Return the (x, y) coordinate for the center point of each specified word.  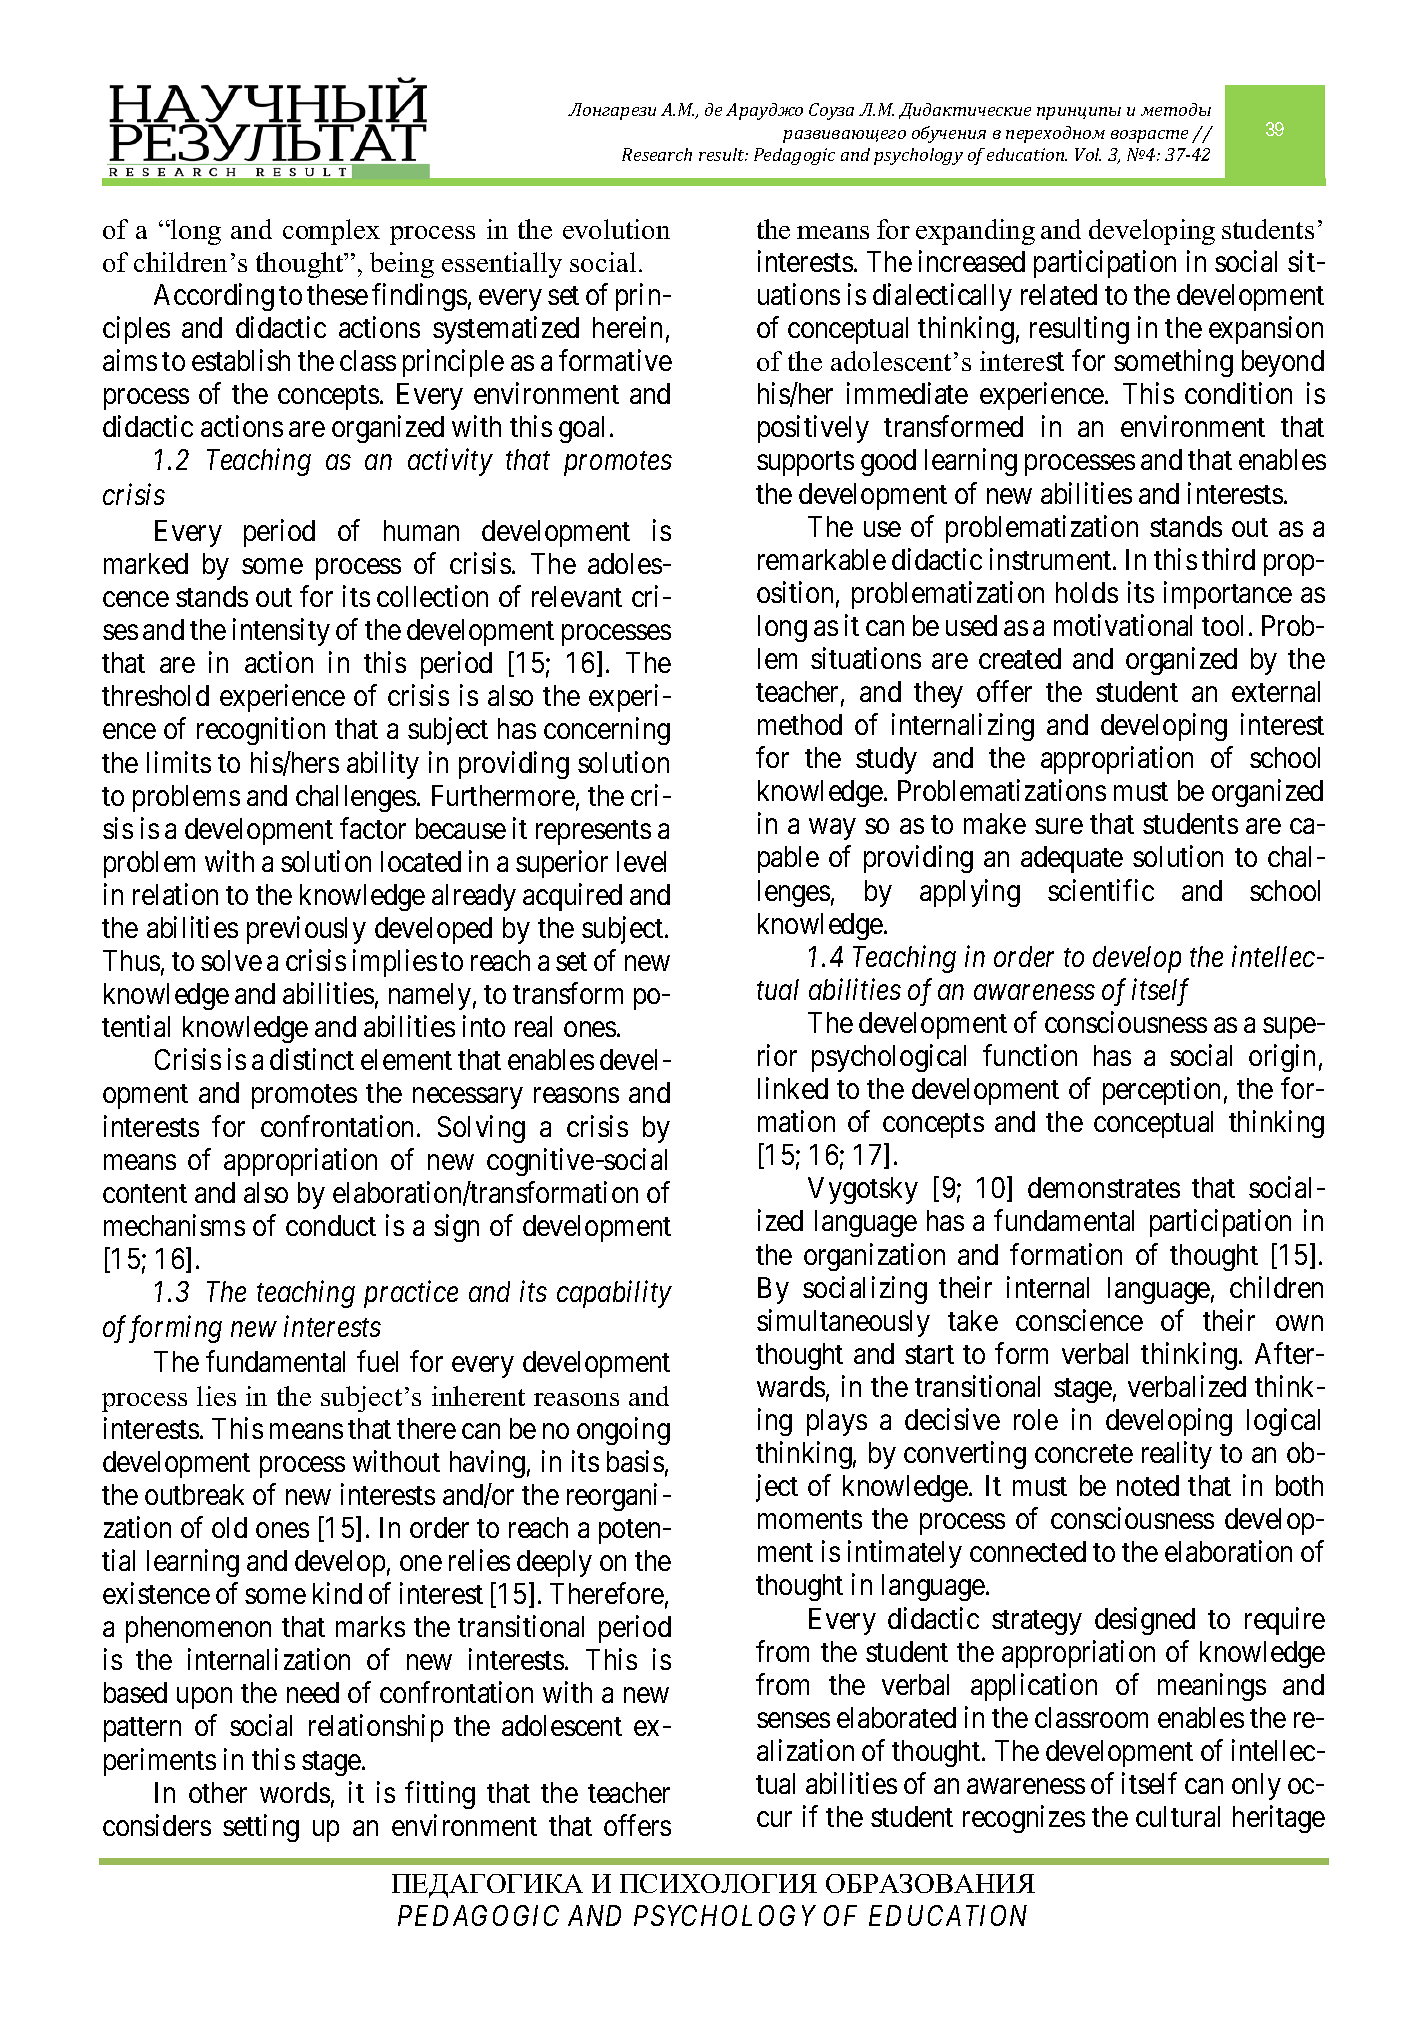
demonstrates (1104, 1187)
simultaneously (843, 1323)
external (1276, 691)
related (1059, 294)
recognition (261, 731)
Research (657, 154)
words (295, 1792)
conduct (331, 1225)
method (800, 724)
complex (331, 232)
